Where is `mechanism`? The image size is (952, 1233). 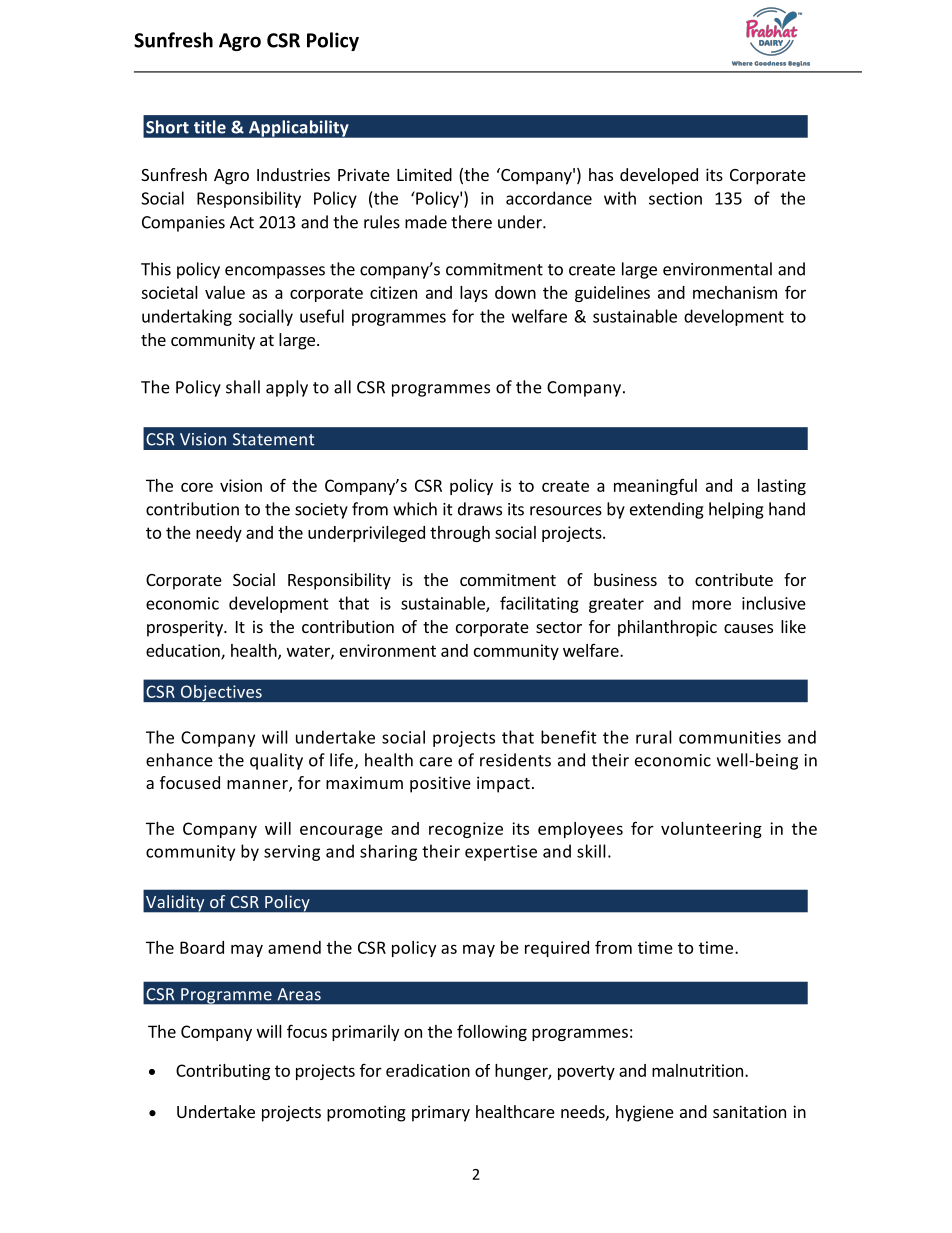
mechanism is located at coordinates (735, 292).
